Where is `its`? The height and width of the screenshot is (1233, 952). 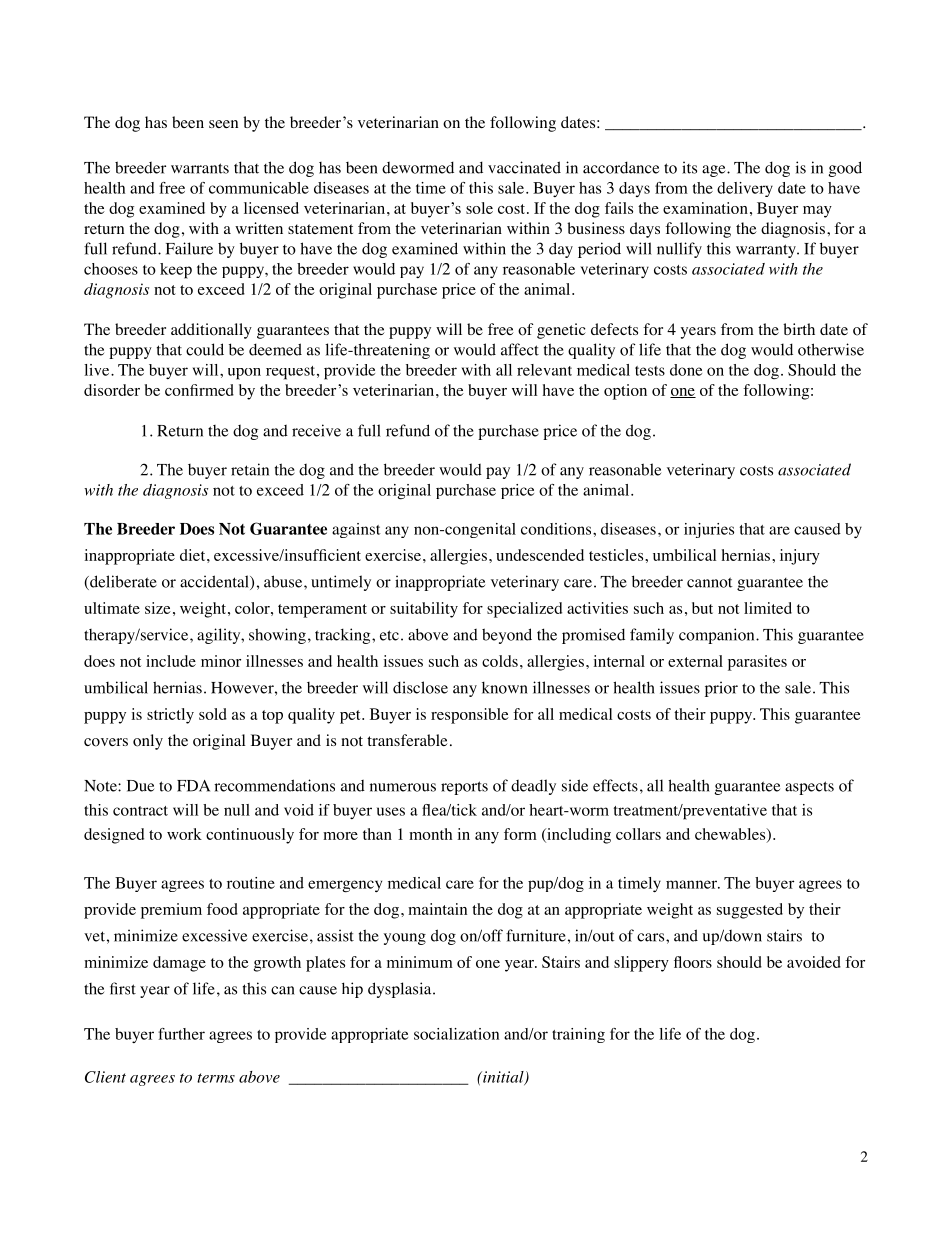
its is located at coordinates (689, 167).
